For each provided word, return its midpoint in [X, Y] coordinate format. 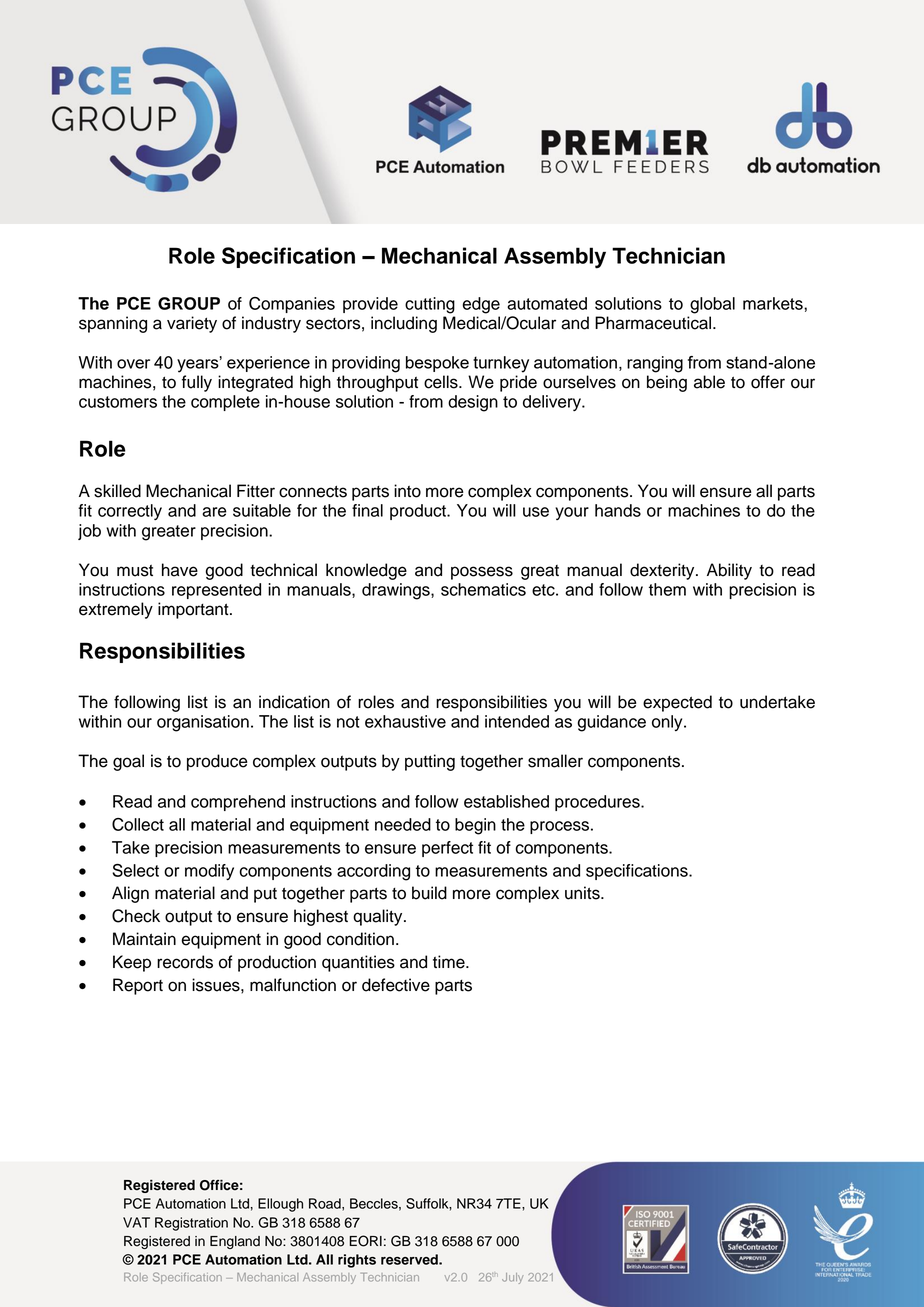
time [450, 962]
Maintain [144, 939]
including [404, 324]
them [667, 589]
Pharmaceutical [654, 323]
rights [357, 1261]
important [194, 610]
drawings [397, 591]
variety [192, 324]
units [583, 893]
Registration [191, 1224]
